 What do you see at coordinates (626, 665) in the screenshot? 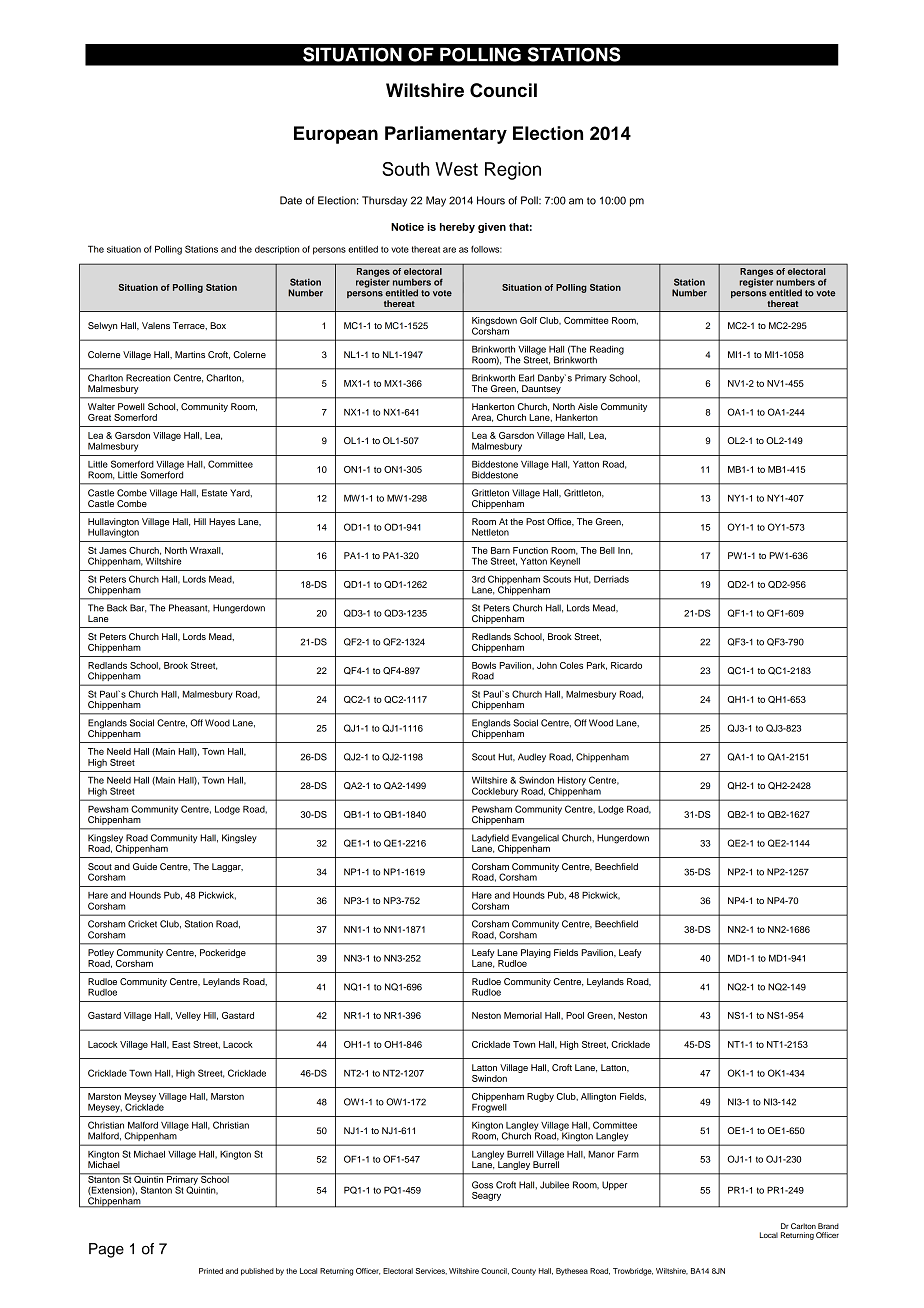
I see `Ricardo` at bounding box center [626, 665].
